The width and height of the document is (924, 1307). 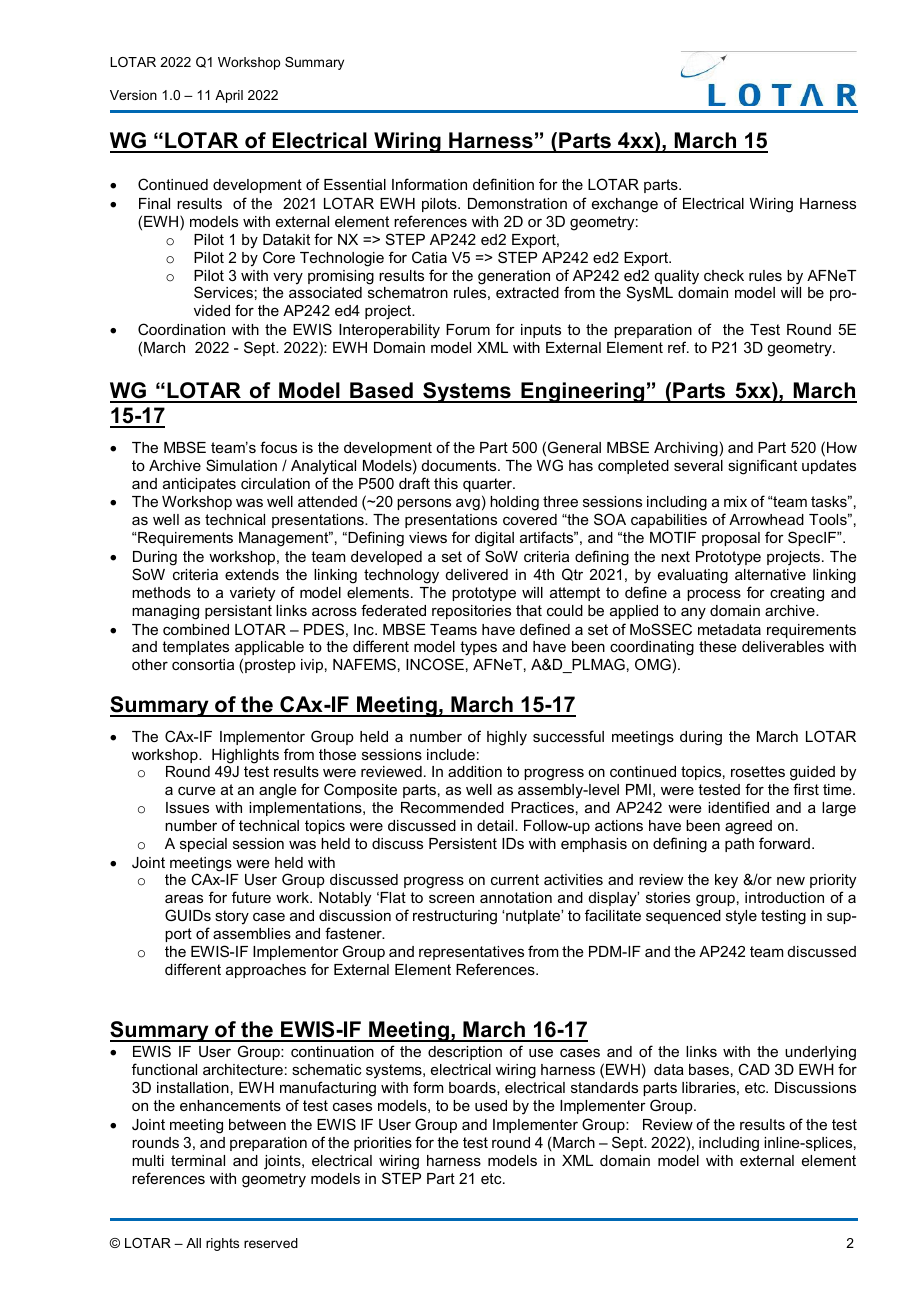 What do you see at coordinates (735, 501) in the document?
I see `mix` at bounding box center [735, 501].
